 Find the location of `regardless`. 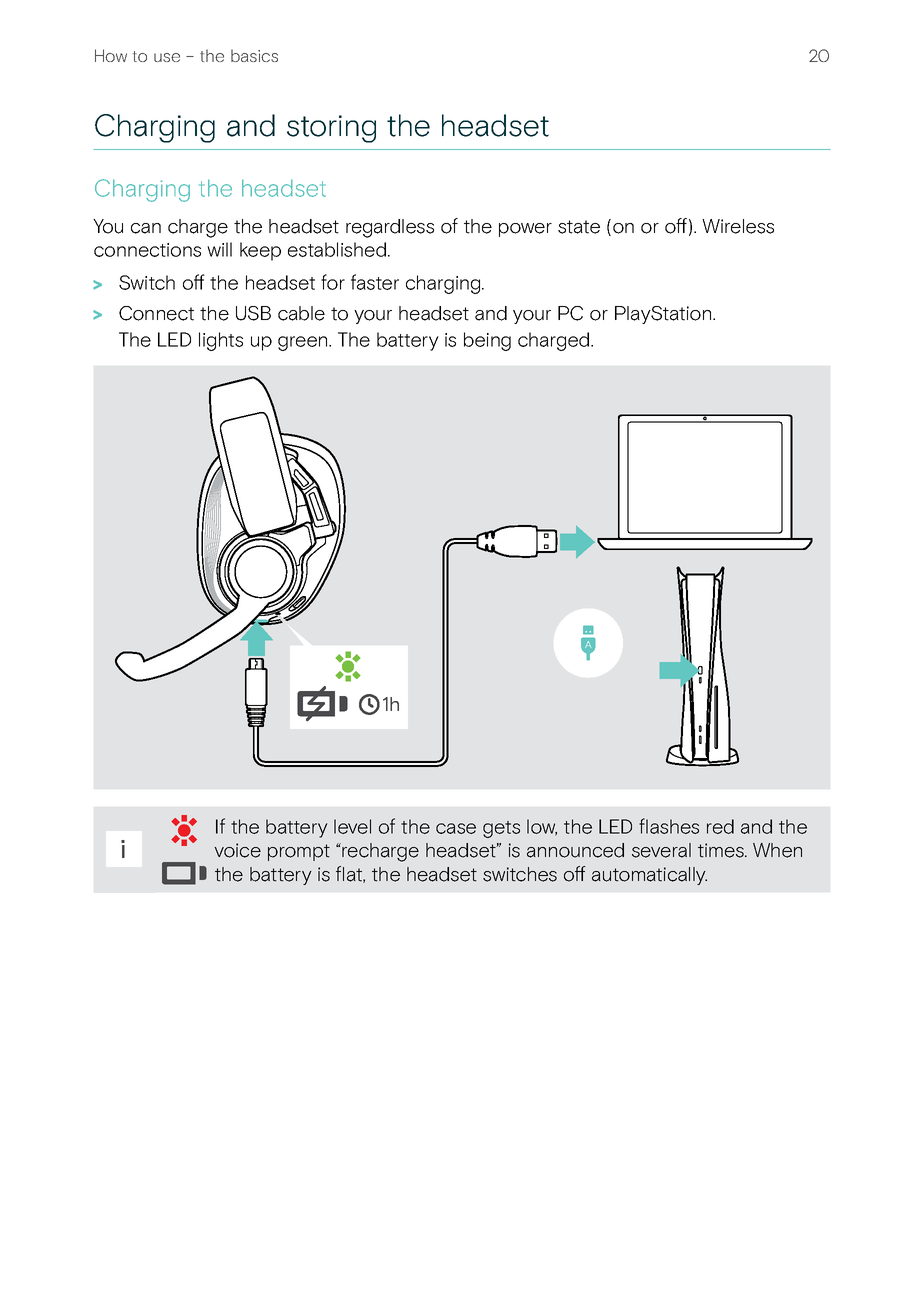

regardless is located at coordinates (390, 228).
